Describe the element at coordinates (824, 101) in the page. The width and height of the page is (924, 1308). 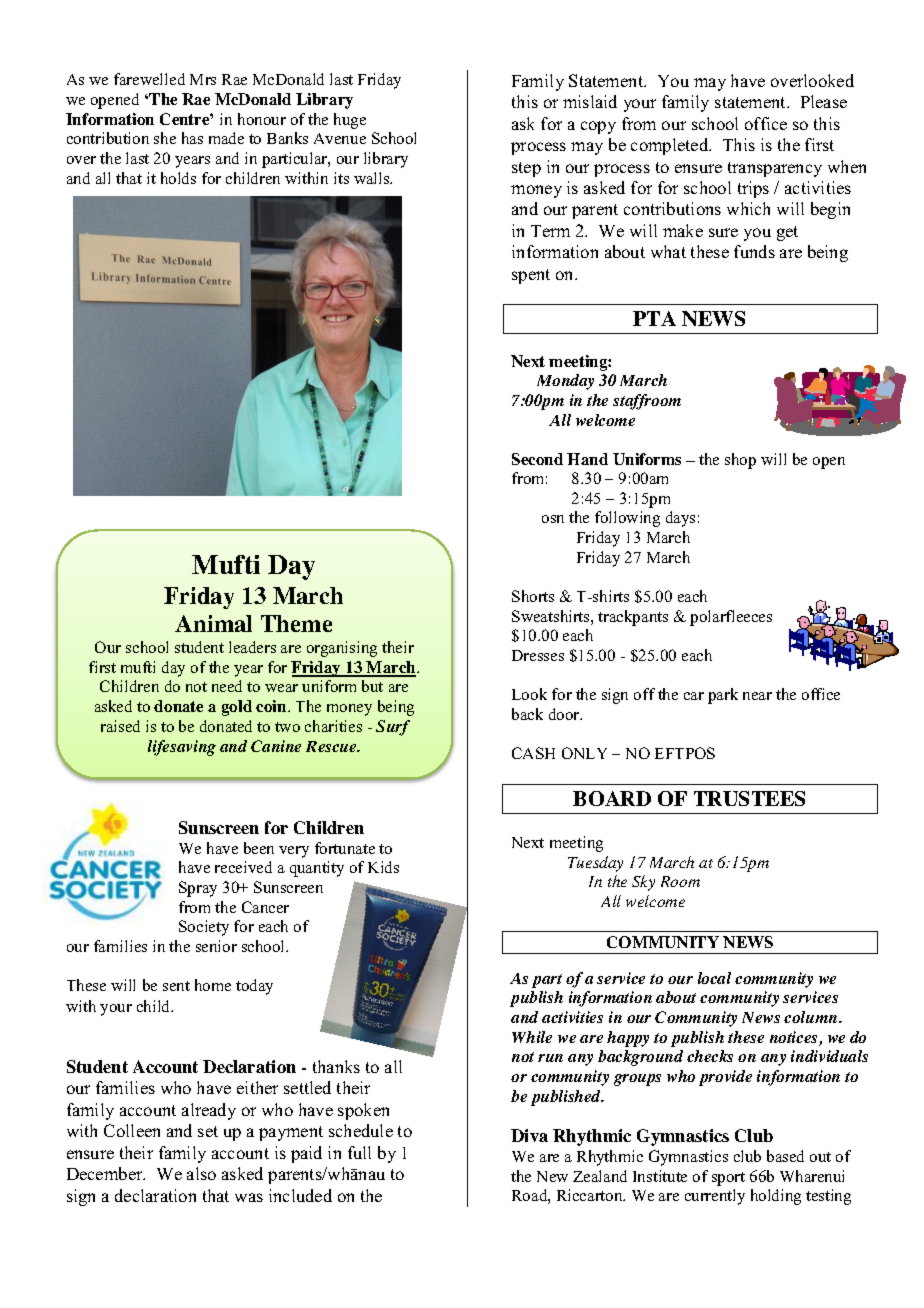
I see `Please` at that location.
